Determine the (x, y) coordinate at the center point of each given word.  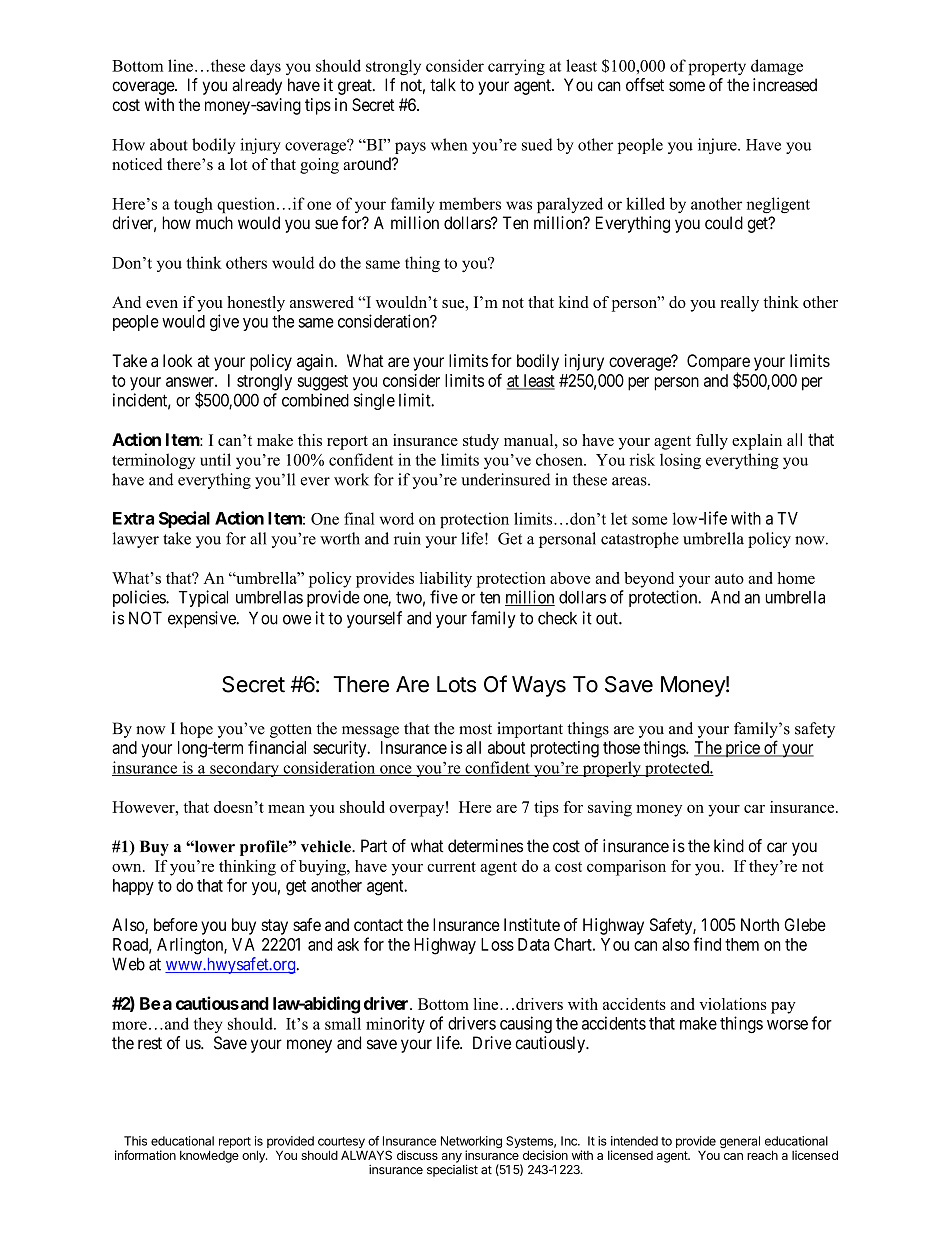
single (374, 401)
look (178, 360)
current (451, 867)
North (760, 924)
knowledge (209, 1156)
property (717, 68)
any (452, 1158)
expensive (203, 619)
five (444, 597)
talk (443, 85)
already (257, 86)
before (176, 924)
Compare (718, 363)
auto (729, 579)
